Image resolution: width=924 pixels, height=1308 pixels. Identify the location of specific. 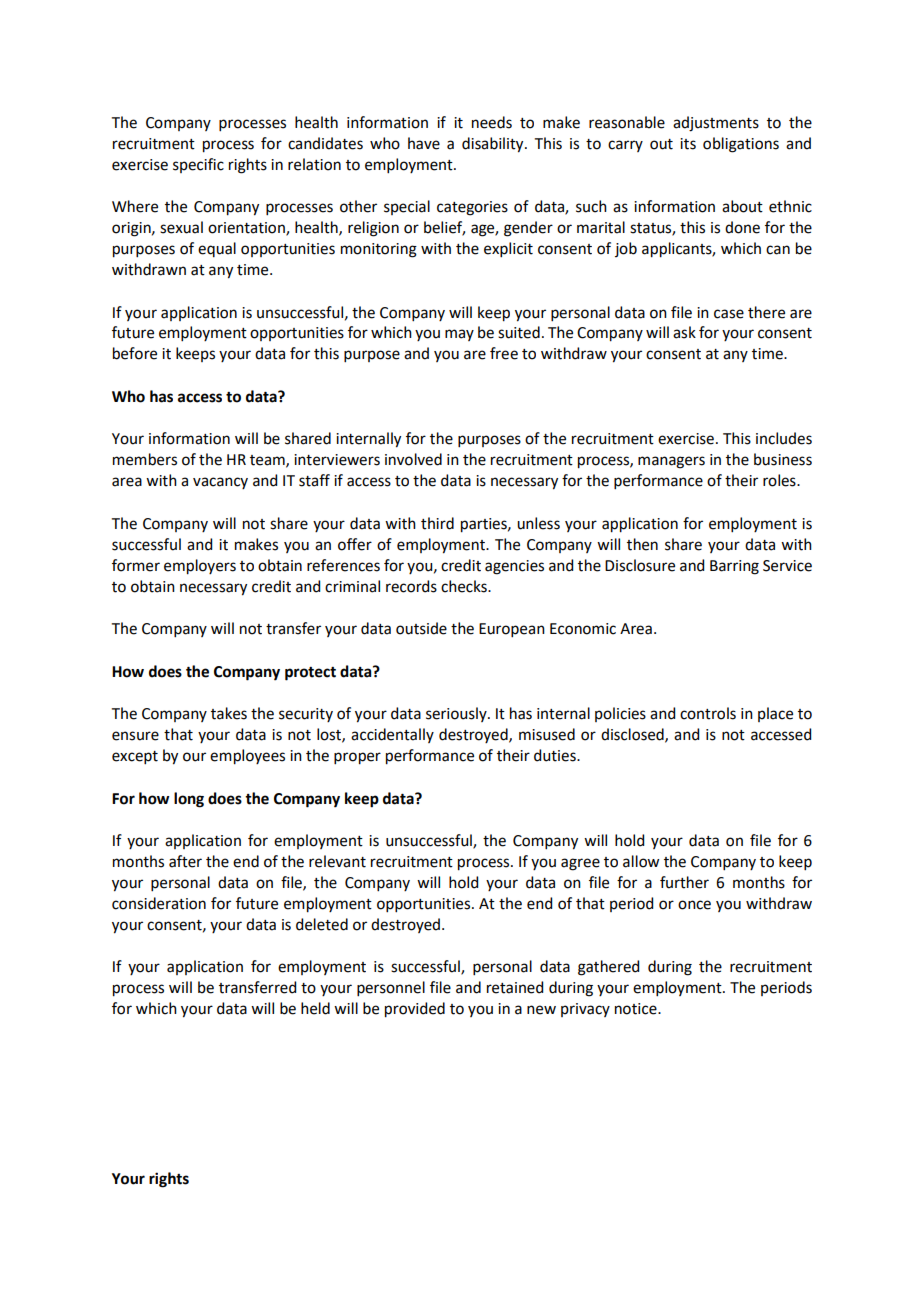
(198, 165).
